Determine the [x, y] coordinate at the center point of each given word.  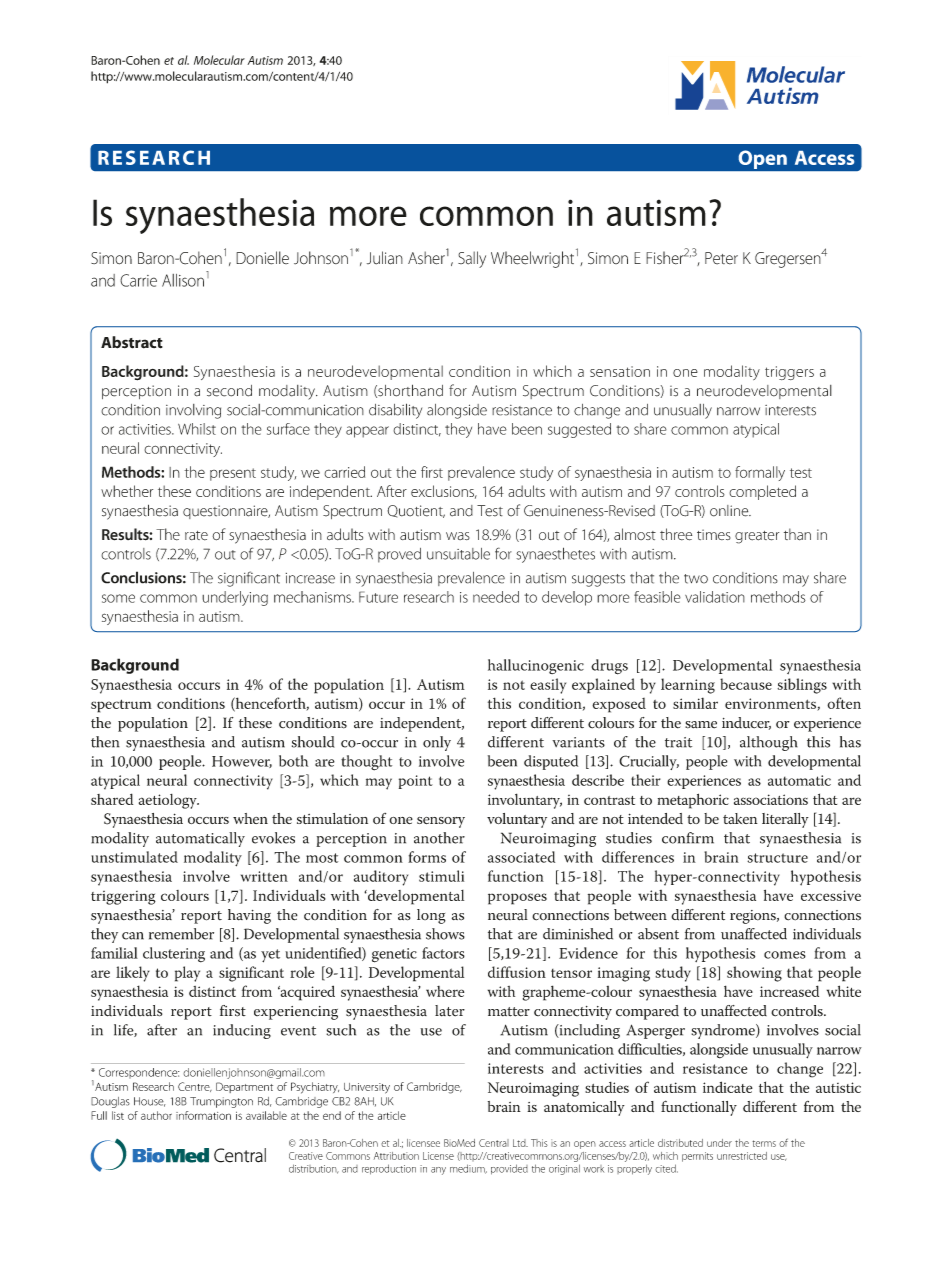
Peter [721, 258]
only [437, 743]
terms [764, 1143]
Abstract [132, 342]
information [203, 1115]
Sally [472, 259]
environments [771, 704]
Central [494, 1143]
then [105, 742]
